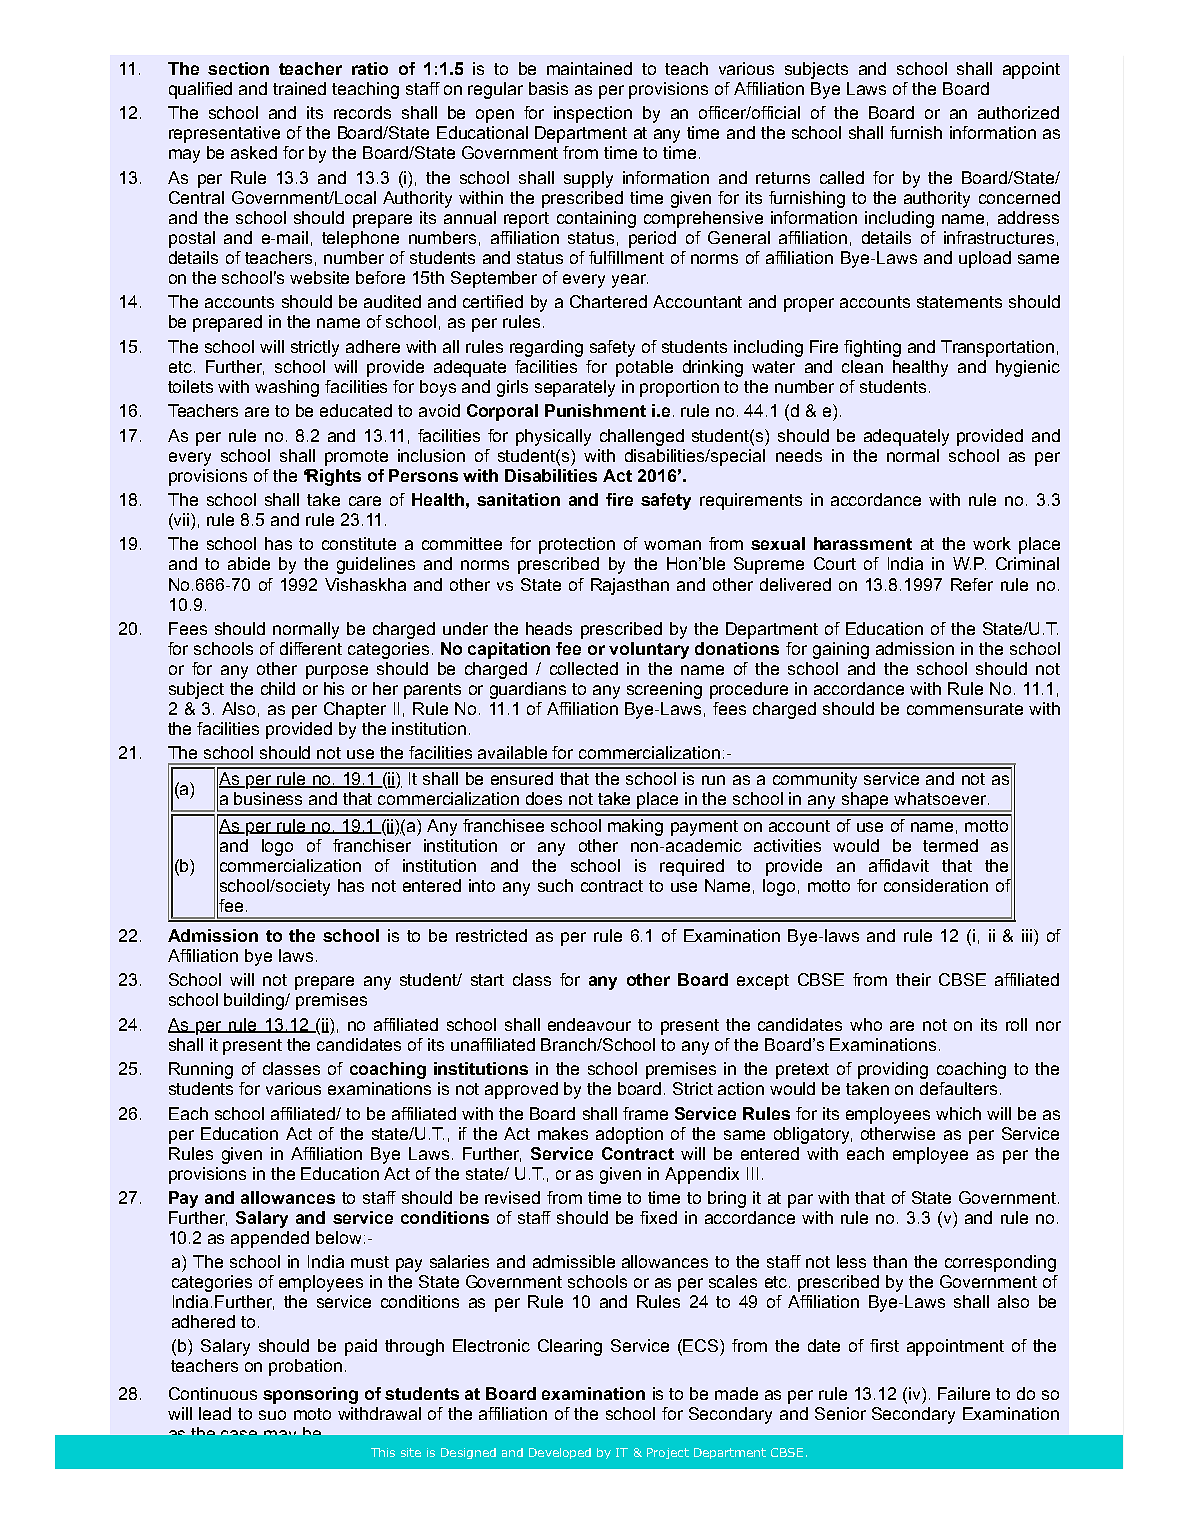 This screenshot has height=1523, width=1177. What do you see at coordinates (299, 88) in the screenshot?
I see `trained` at bounding box center [299, 88].
